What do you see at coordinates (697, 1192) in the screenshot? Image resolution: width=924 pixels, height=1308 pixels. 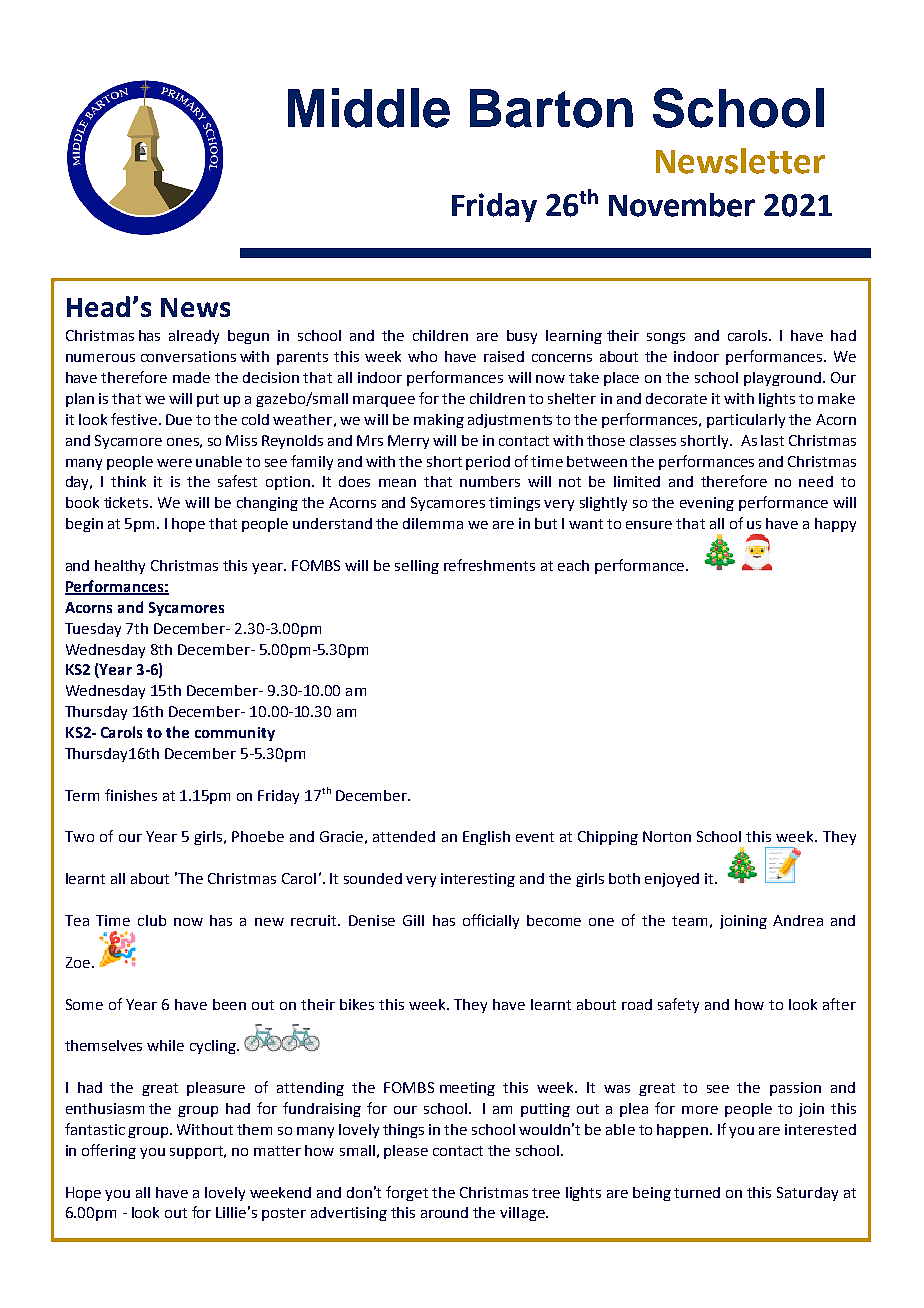 I see `turned` at bounding box center [697, 1192].
